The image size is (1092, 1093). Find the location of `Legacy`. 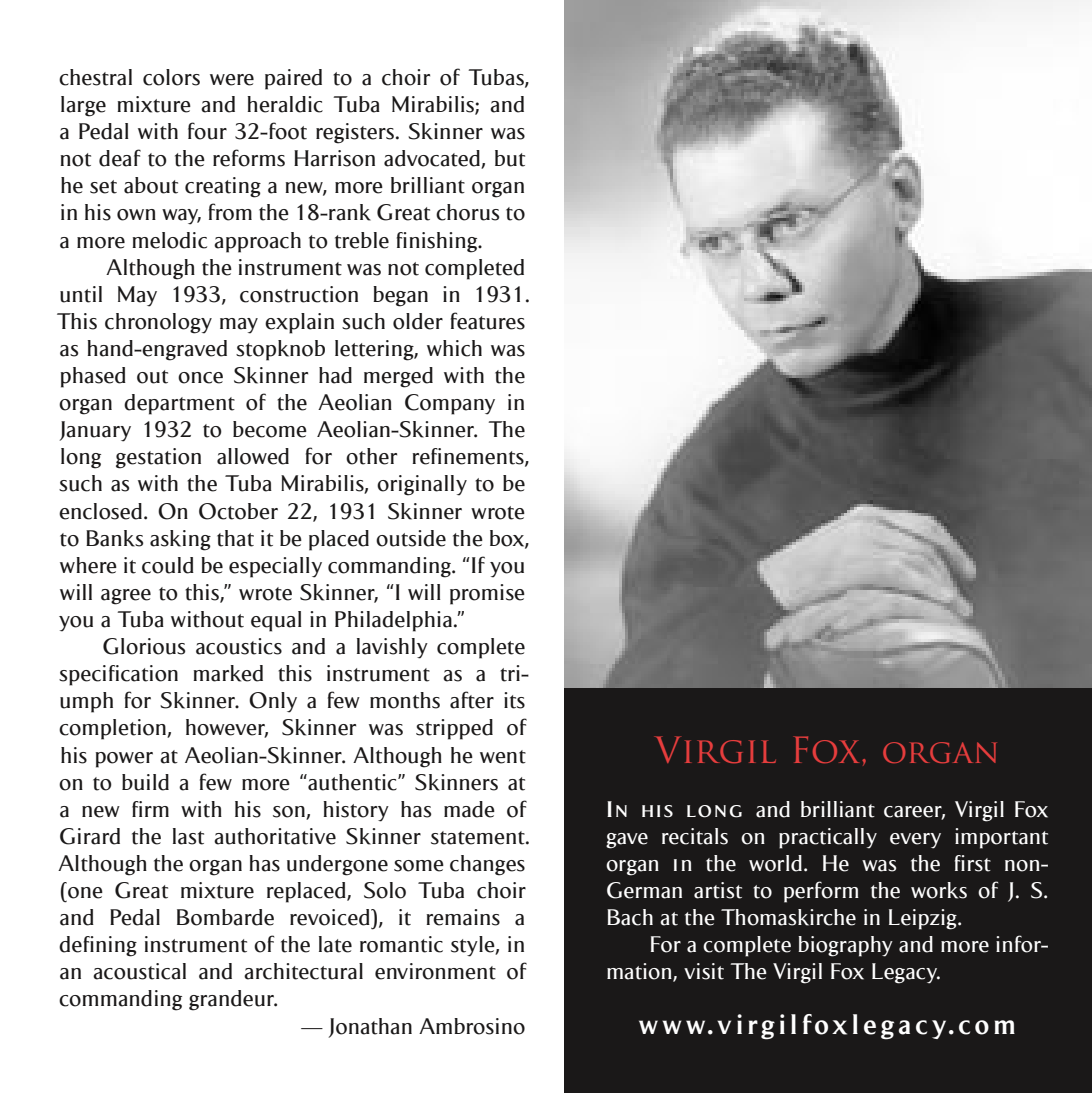

Legacy is located at coordinates (906, 973).
